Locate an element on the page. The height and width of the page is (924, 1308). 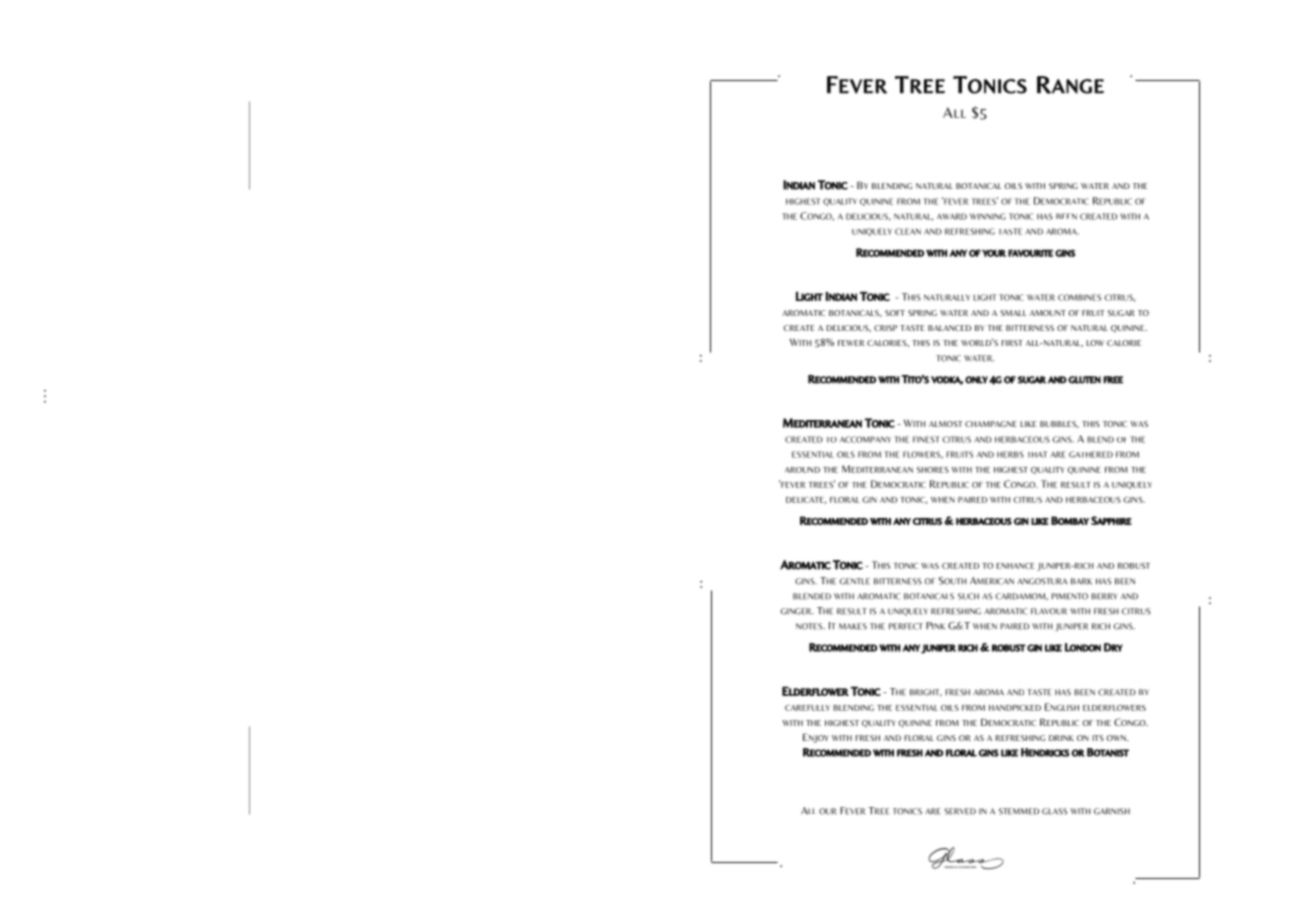
AROUND is located at coordinates (802, 470).
